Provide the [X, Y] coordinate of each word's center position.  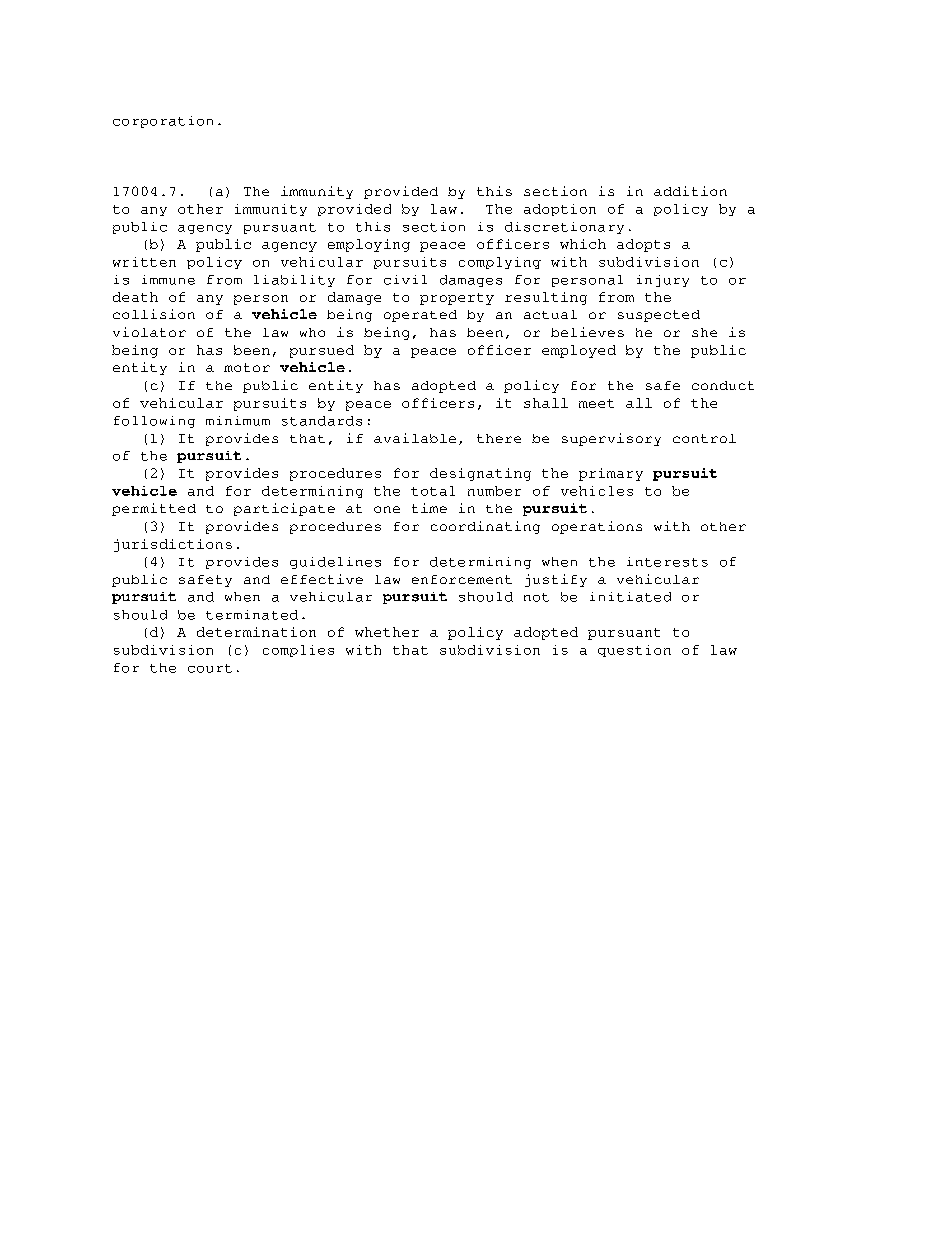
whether [387, 632]
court [210, 668]
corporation [163, 122]
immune [168, 280]
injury [663, 281]
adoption [560, 210]
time [429, 508]
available [415, 438]
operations [597, 527]
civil [405, 280]
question [634, 651]
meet [596, 403]
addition [690, 191]
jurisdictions [173, 545]
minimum [238, 421]
